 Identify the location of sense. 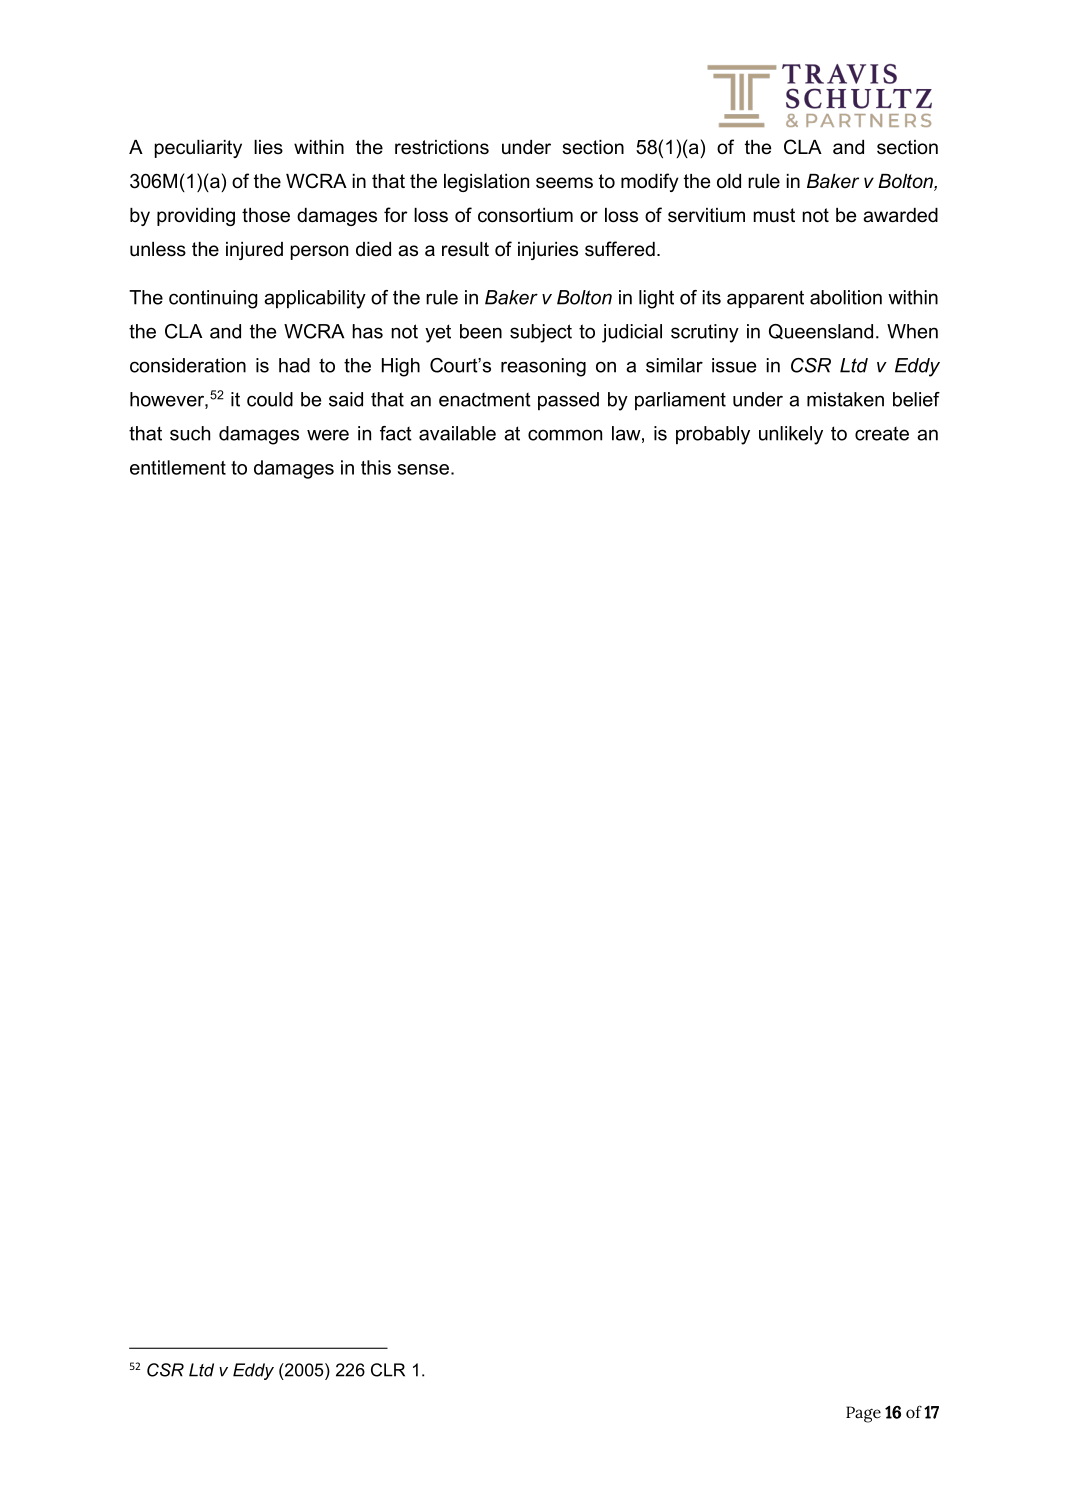
(423, 469).
